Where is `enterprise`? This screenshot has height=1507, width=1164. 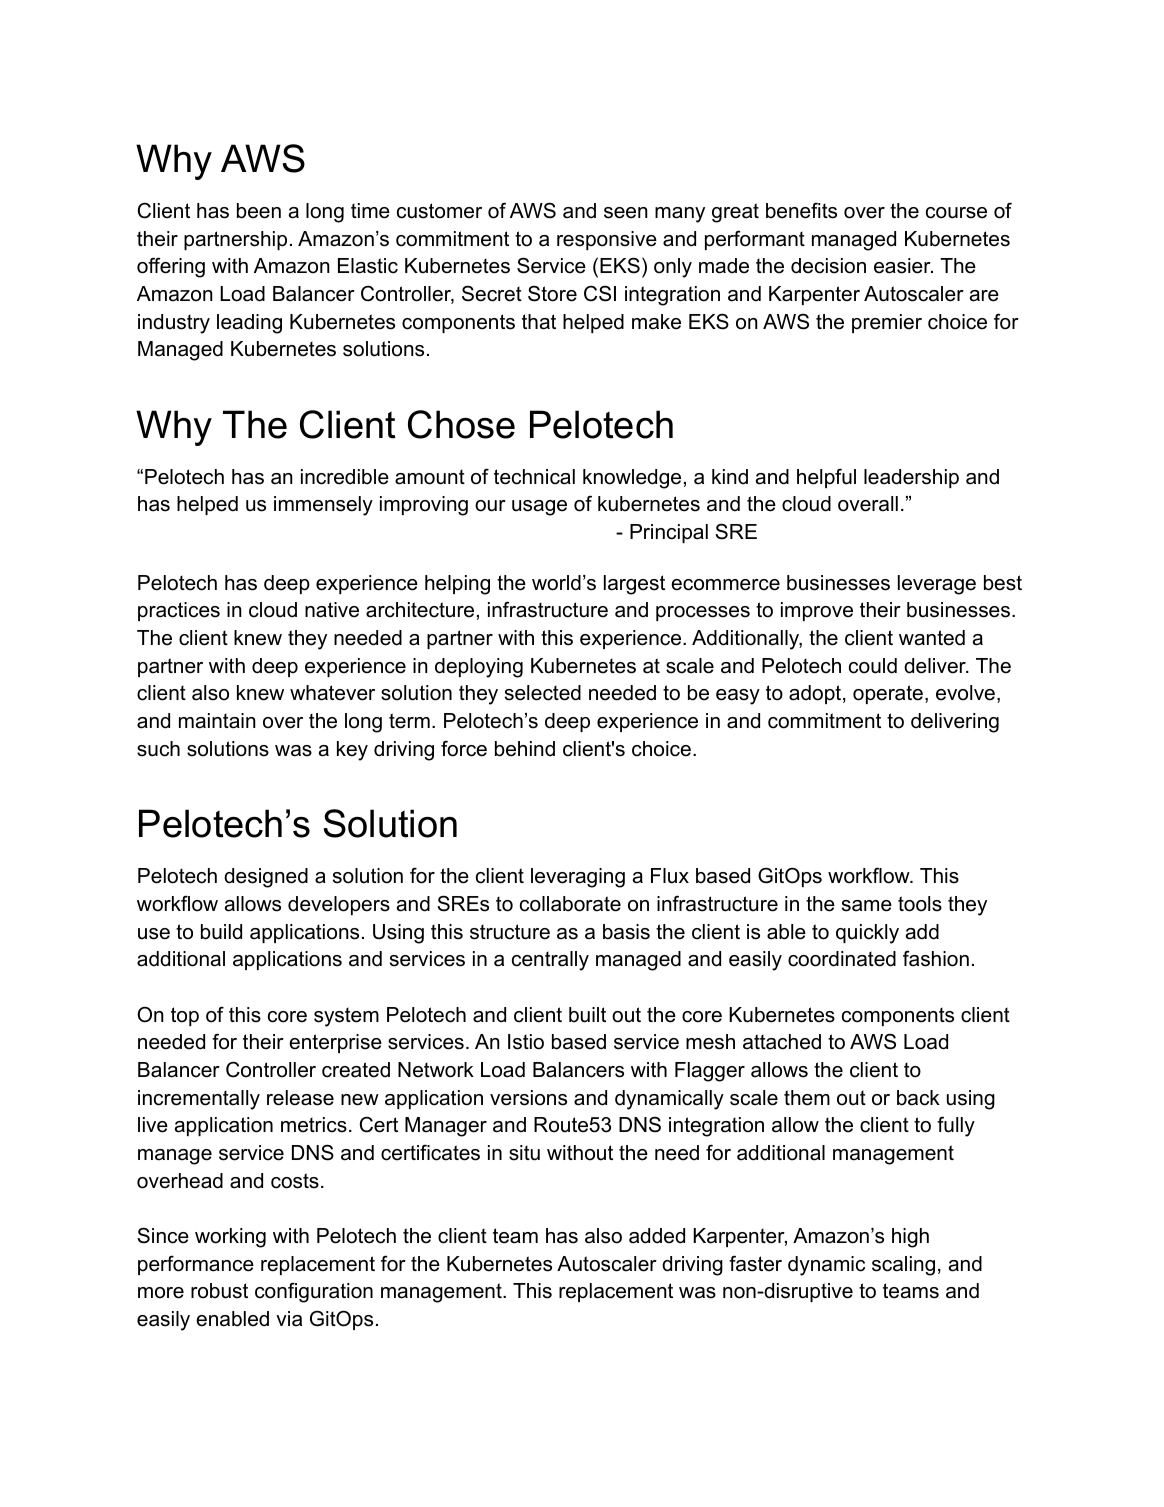 enterprise is located at coordinates (335, 1043).
